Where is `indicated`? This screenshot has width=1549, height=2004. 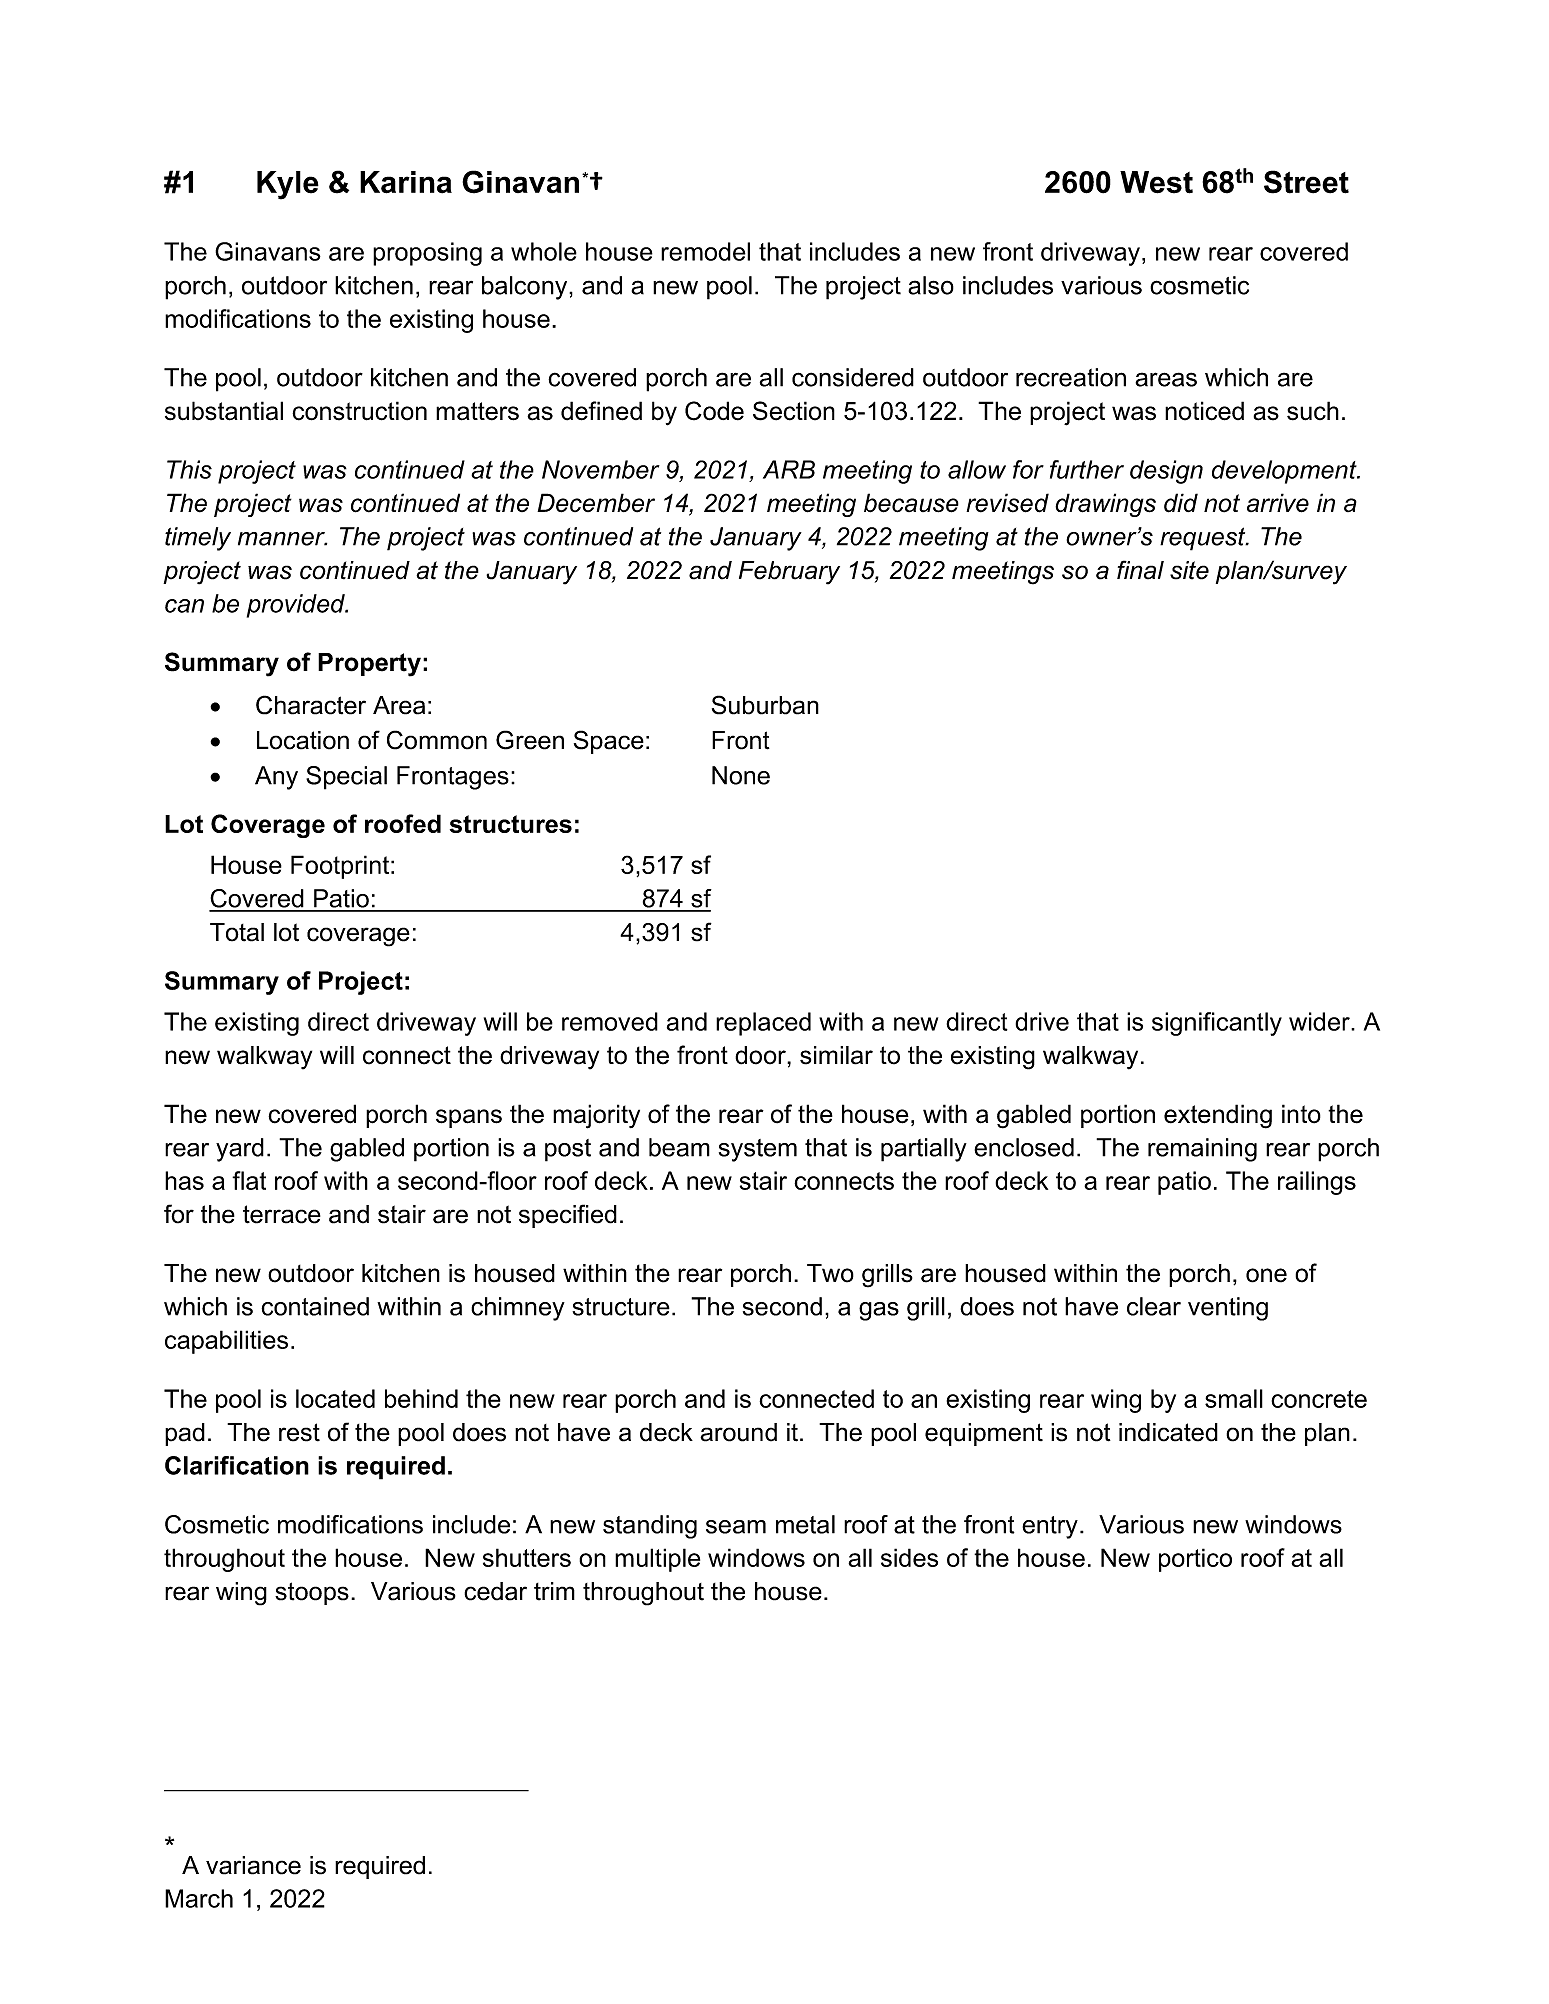
indicated is located at coordinates (1168, 1432).
